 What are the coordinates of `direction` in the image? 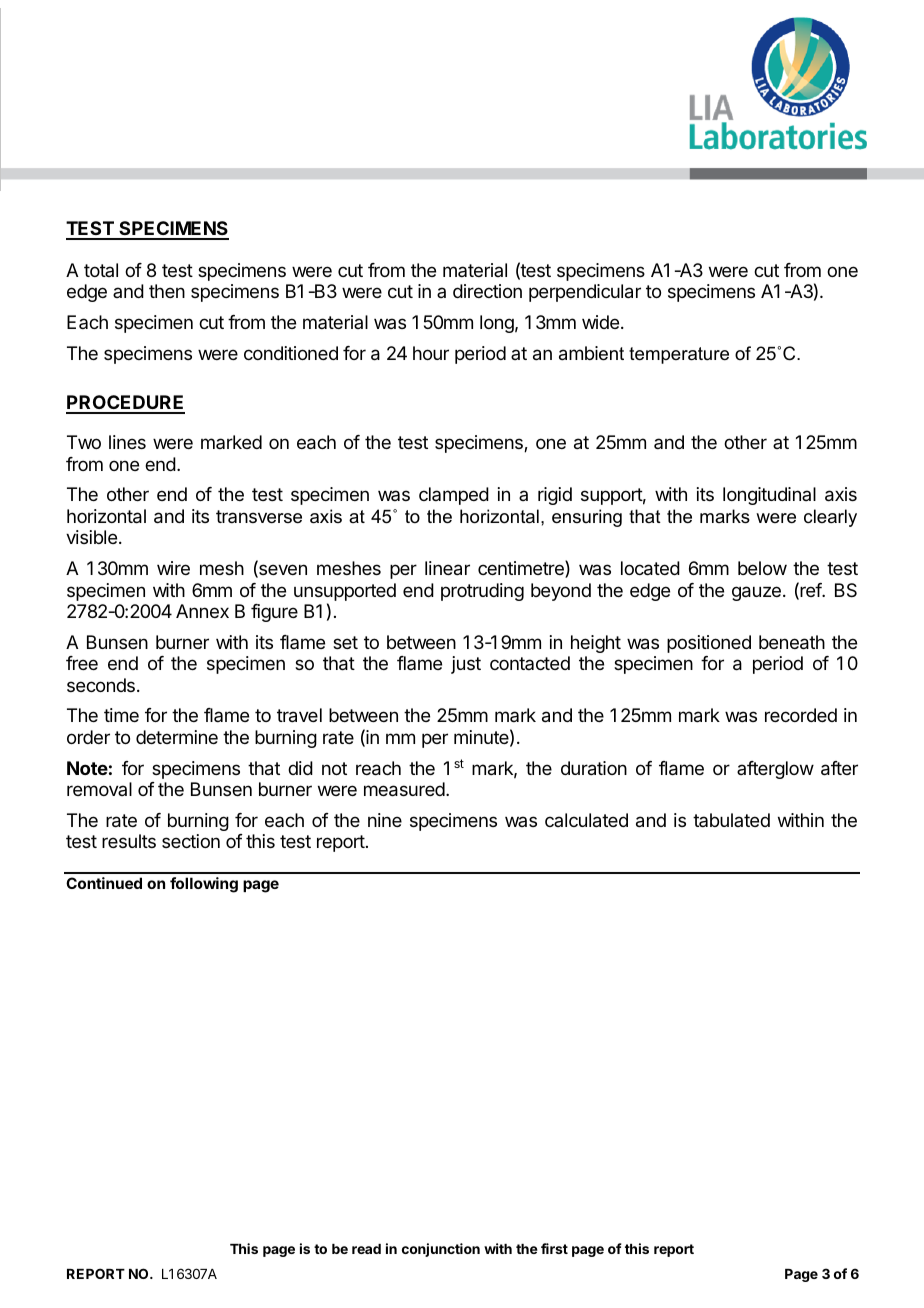 It's located at (487, 291).
